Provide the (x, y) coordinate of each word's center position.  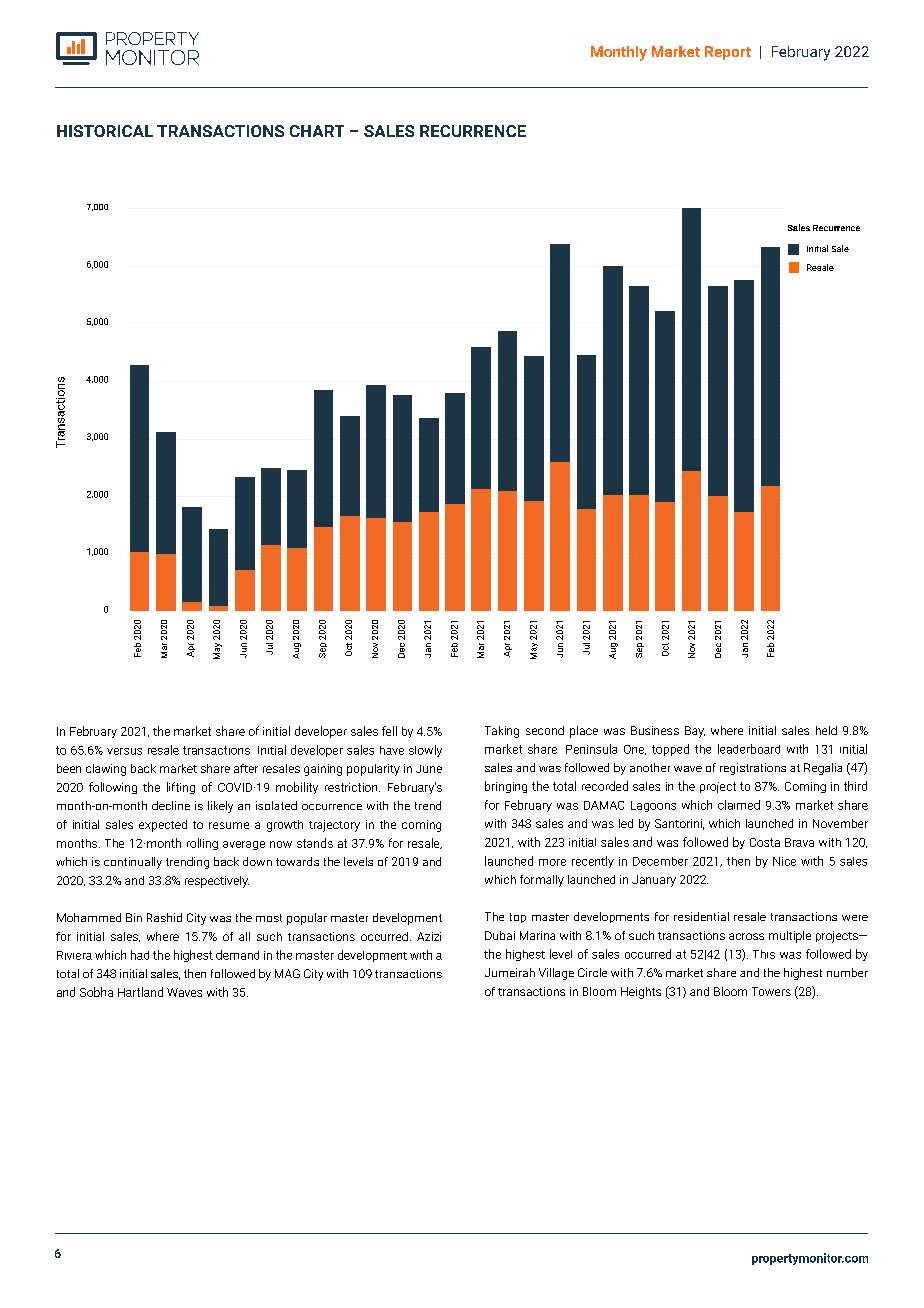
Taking (502, 732)
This (764, 954)
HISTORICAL (105, 131)
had (140, 955)
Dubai (500, 935)
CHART (317, 131)
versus (124, 751)
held (826, 730)
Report (728, 53)
